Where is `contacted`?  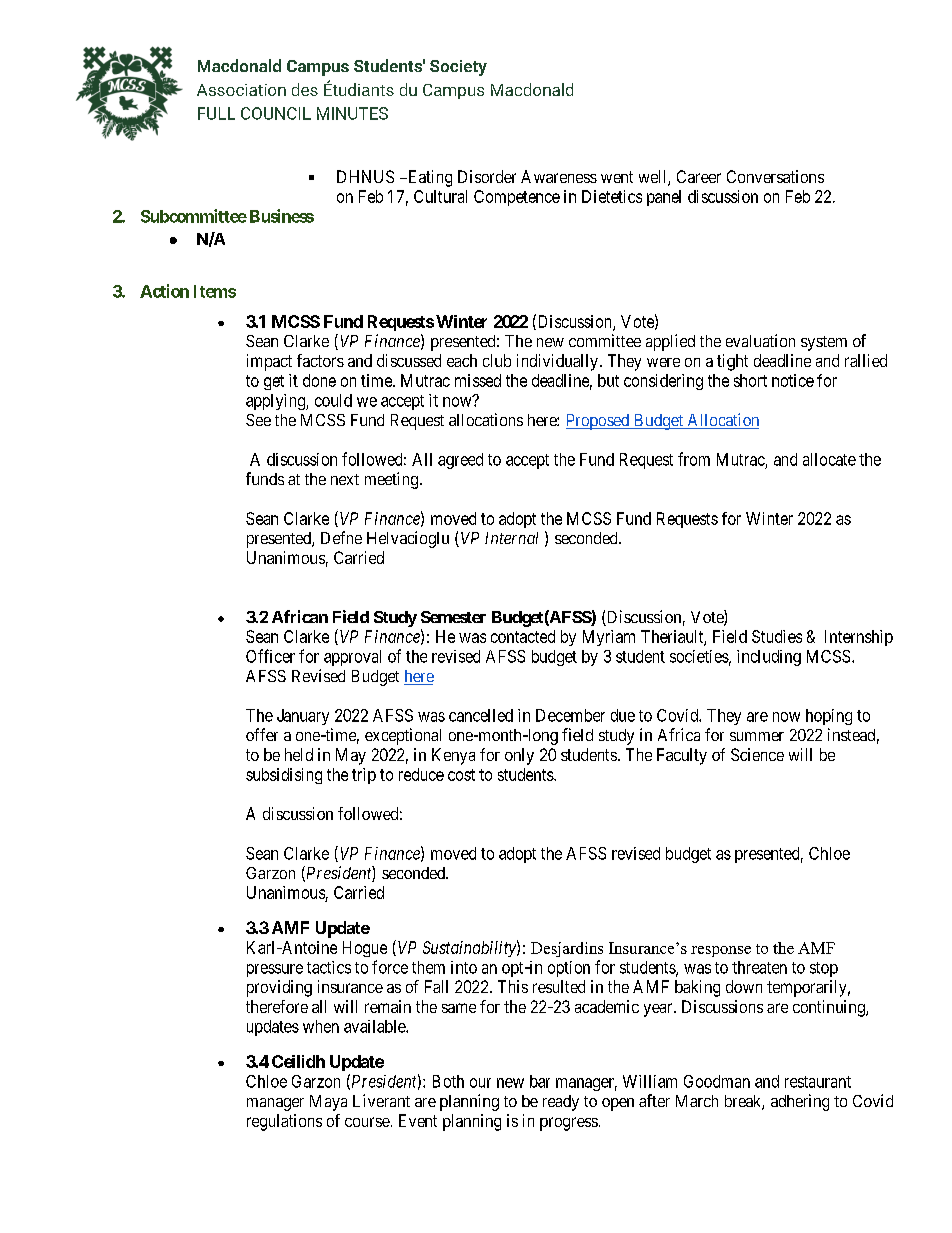 contacted is located at coordinates (523, 636).
